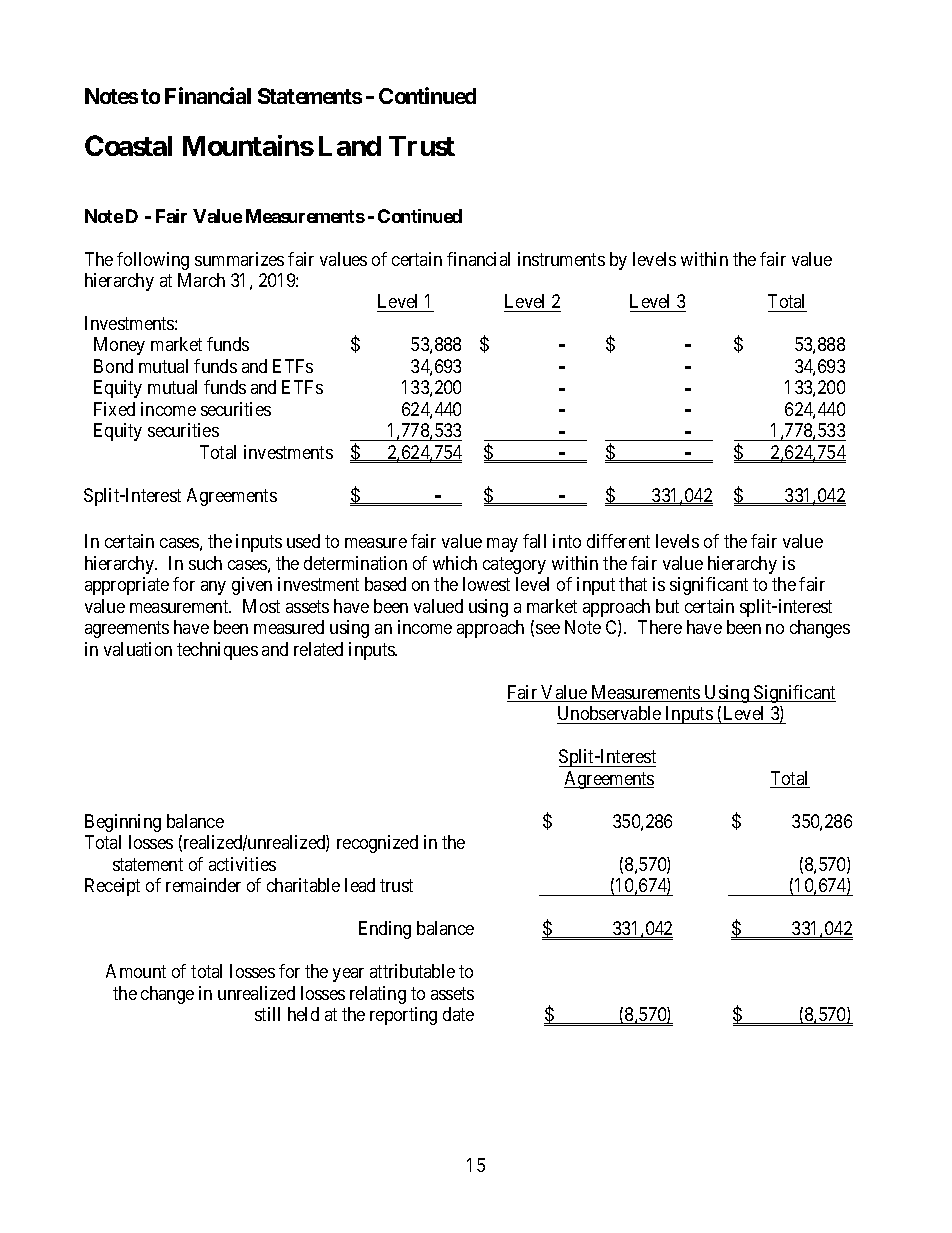 This screenshot has height=1233, width=952. Describe the element at coordinates (128, 145) in the screenshot. I see `Coastal` at that location.
